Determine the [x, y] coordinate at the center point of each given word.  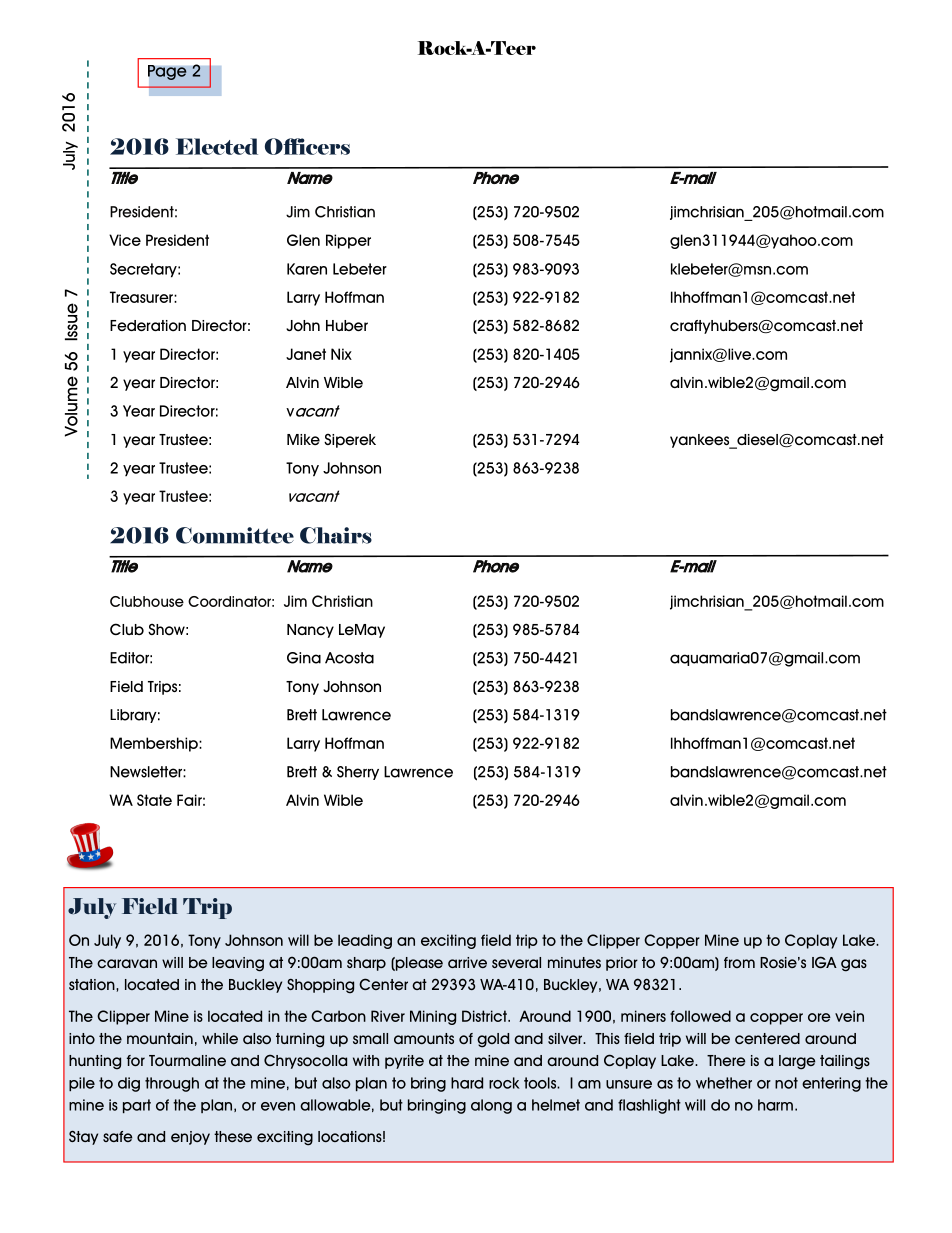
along [491, 1106]
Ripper [348, 241]
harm [775, 1105]
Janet [306, 354]
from [739, 962]
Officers [307, 146]
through [172, 1084]
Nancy [310, 631]
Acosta [349, 658]
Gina [304, 658]
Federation [148, 326]
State [154, 800]
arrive [467, 962]
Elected [217, 146]
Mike [303, 439]
